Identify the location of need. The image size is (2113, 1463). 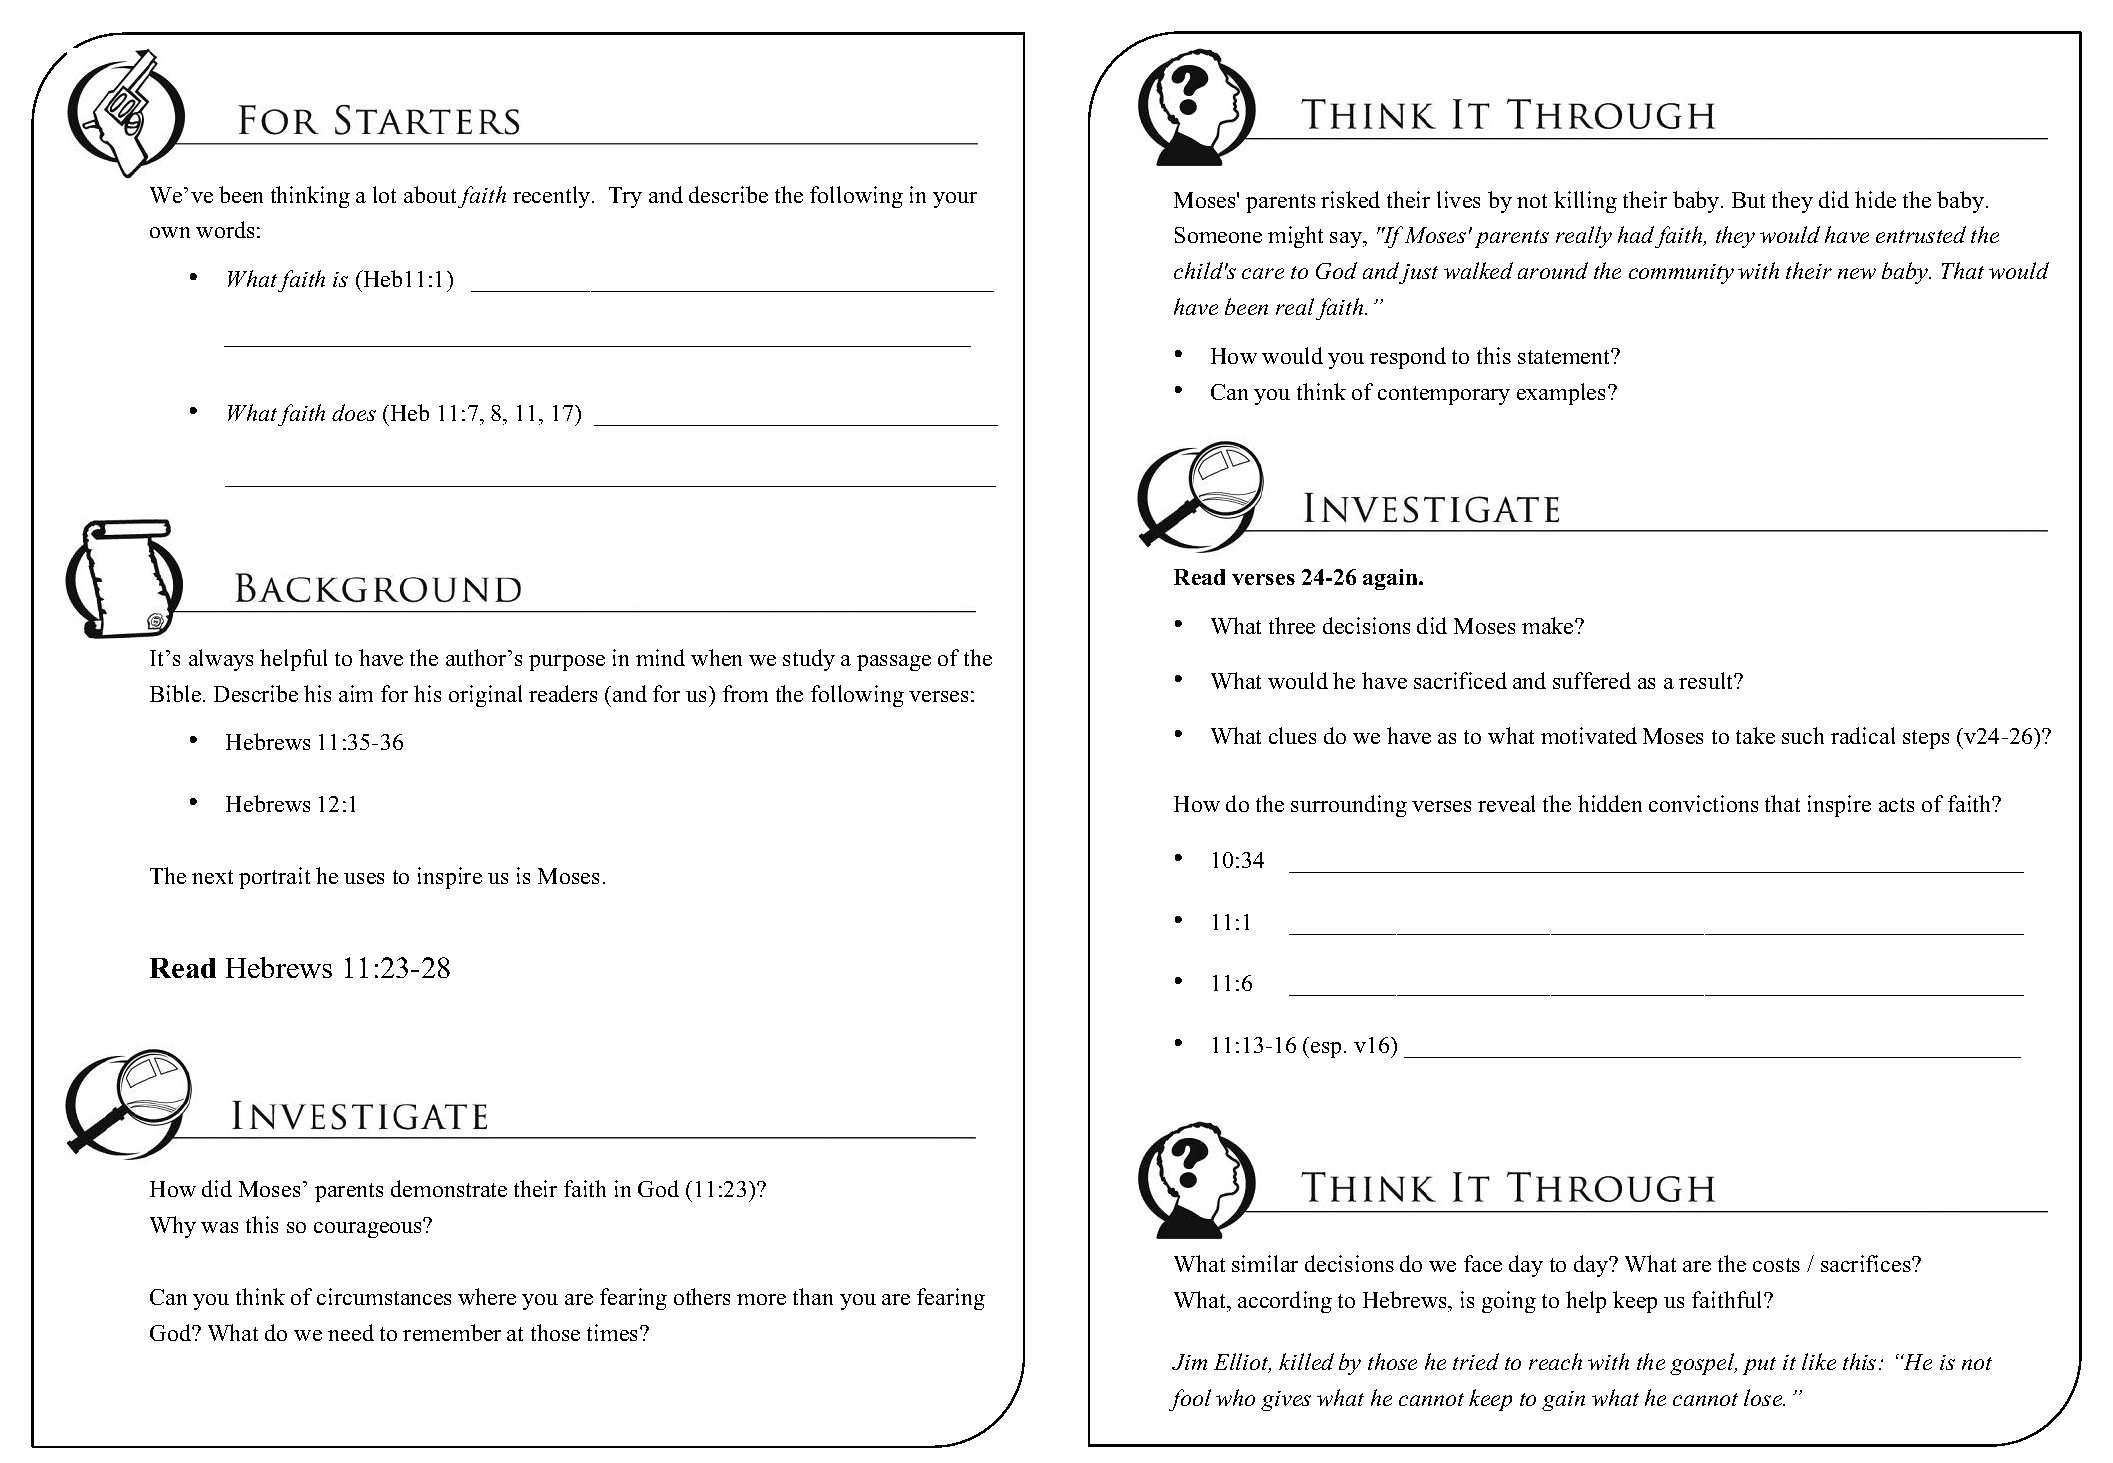
(351, 1332).
